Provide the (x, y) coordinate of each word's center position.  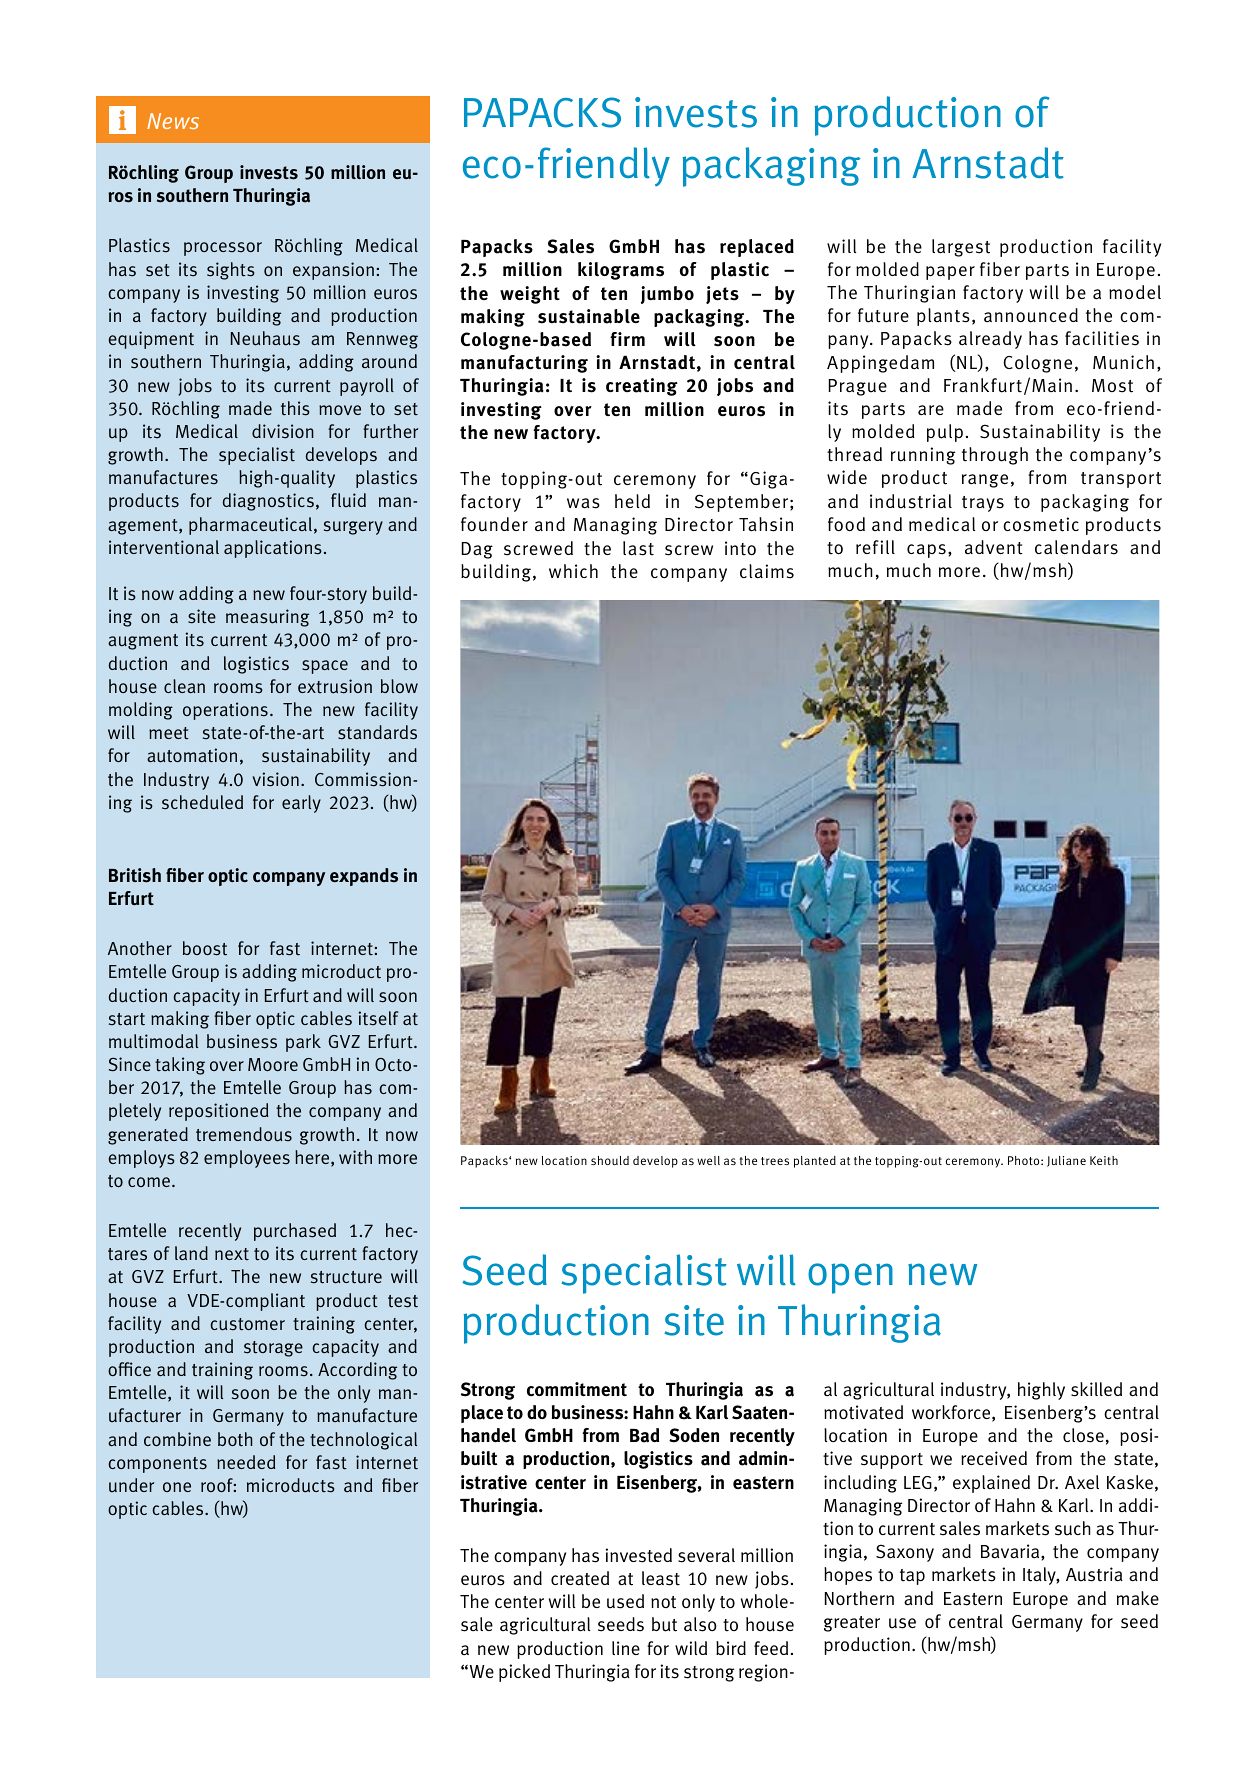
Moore (273, 1064)
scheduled (202, 802)
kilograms (621, 271)
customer (247, 1324)
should (610, 1160)
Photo (1025, 1160)
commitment (577, 1389)
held (632, 501)
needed (246, 1462)
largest (961, 248)
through (995, 456)
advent (994, 547)
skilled (1096, 1389)
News (173, 121)
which (573, 571)
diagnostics (268, 502)
